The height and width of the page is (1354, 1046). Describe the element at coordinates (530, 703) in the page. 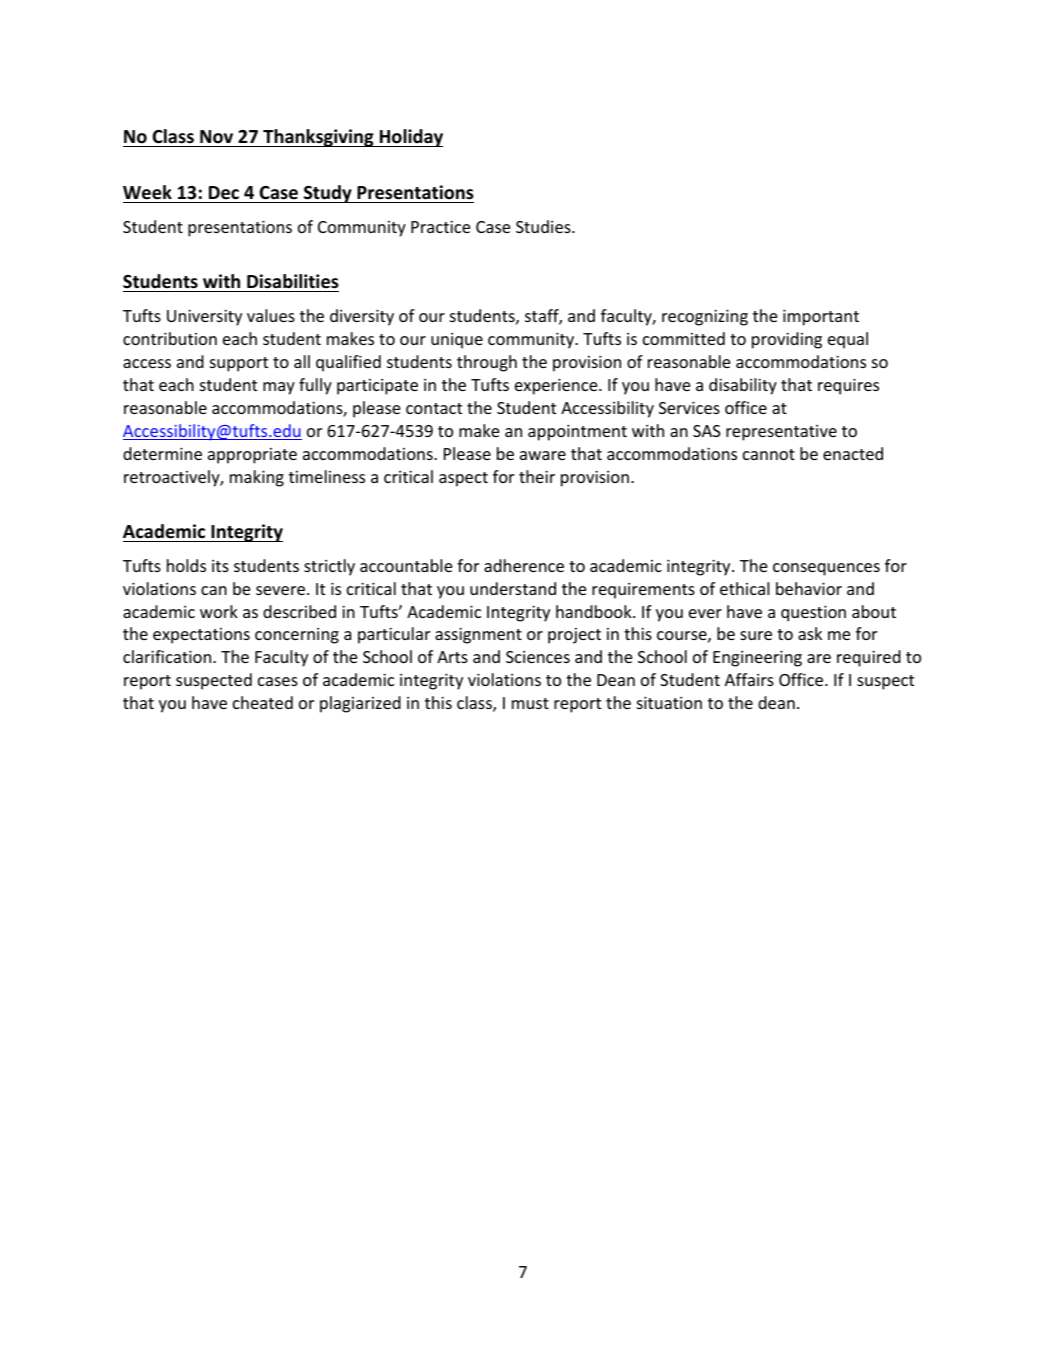

I see `must` at that location.
